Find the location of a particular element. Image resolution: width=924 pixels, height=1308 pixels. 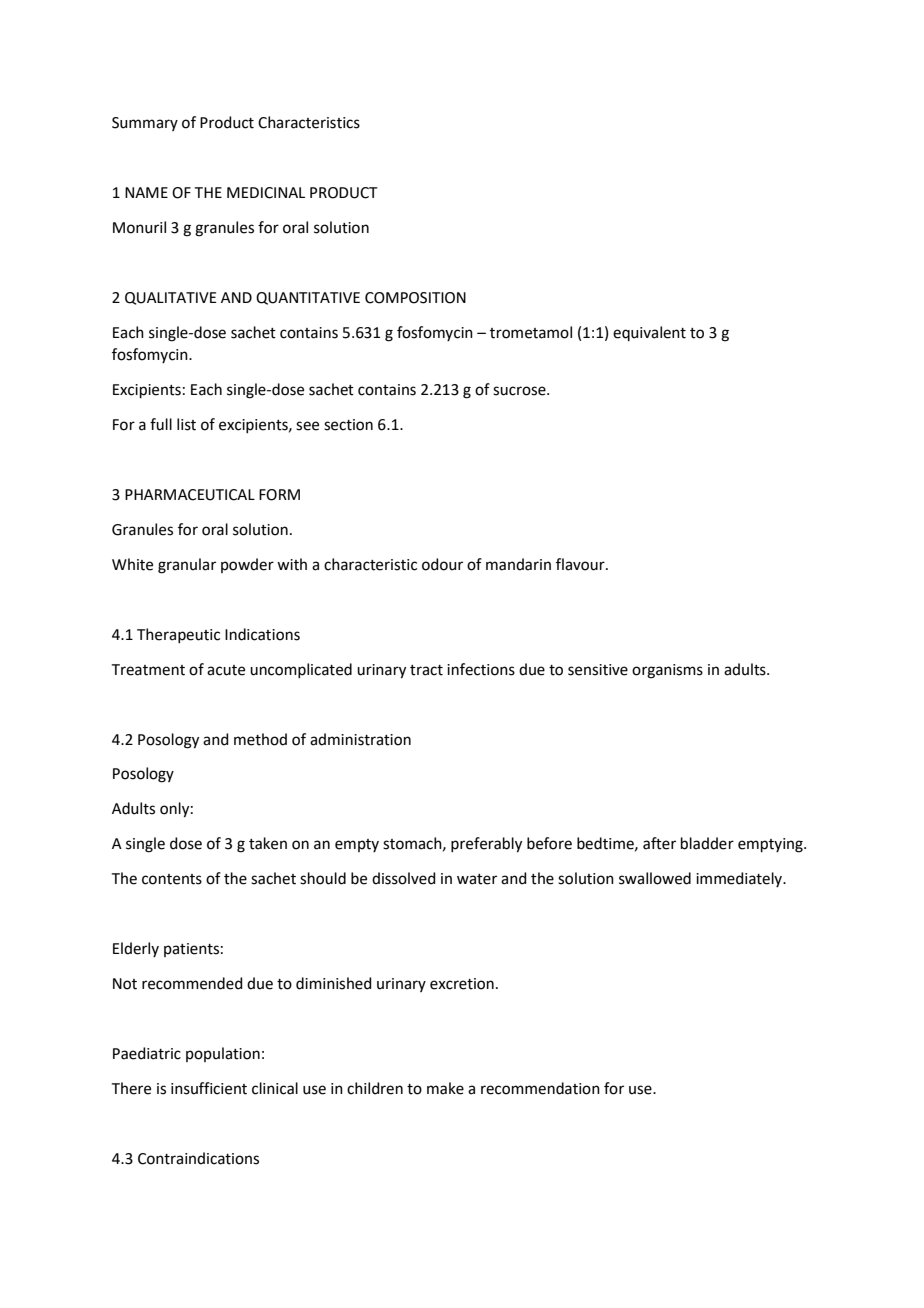

recommendation is located at coordinates (540, 1088).
